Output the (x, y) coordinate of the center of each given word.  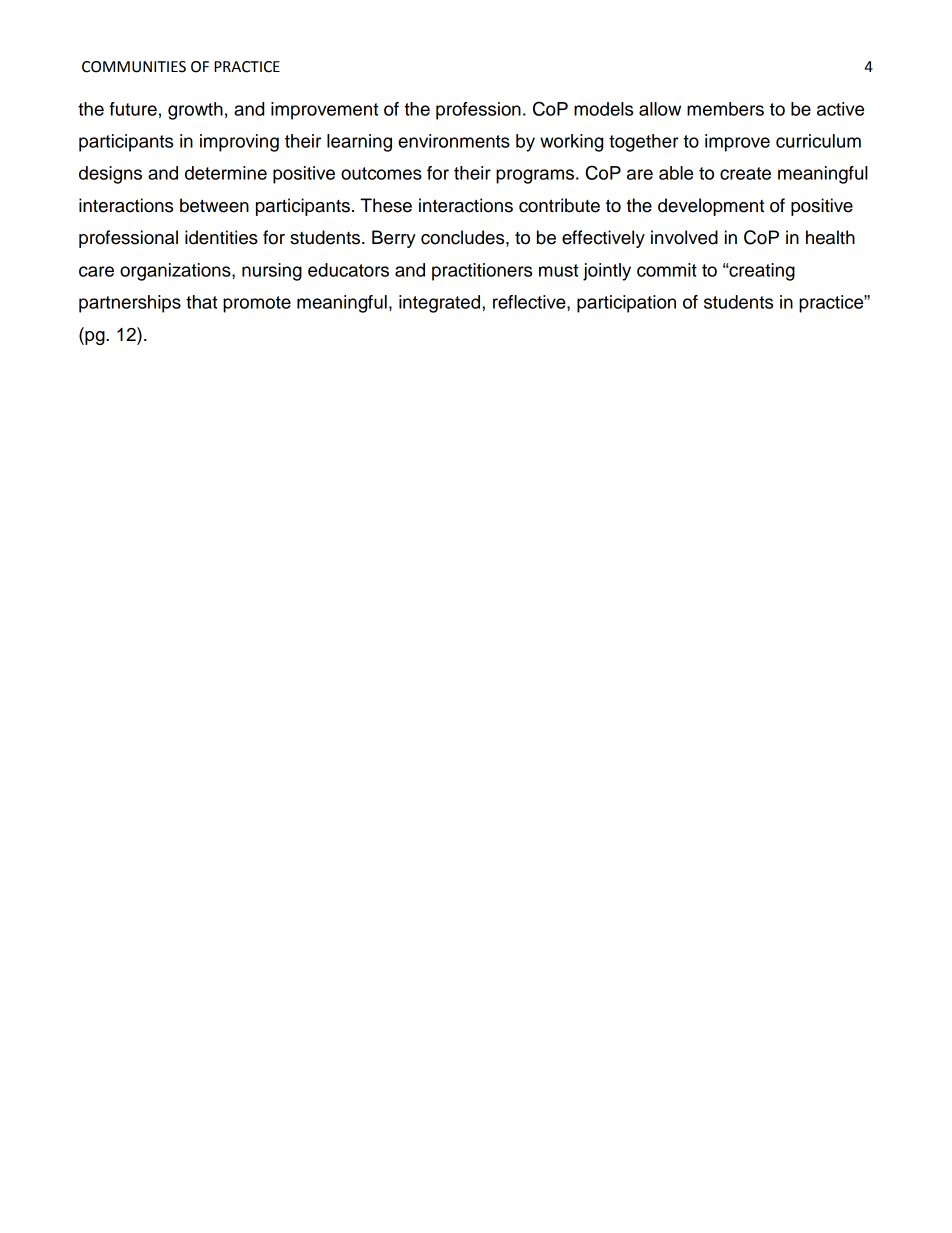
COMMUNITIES (134, 67)
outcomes (381, 173)
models (603, 109)
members (725, 109)
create (745, 173)
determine (226, 173)
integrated (441, 304)
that (201, 302)
